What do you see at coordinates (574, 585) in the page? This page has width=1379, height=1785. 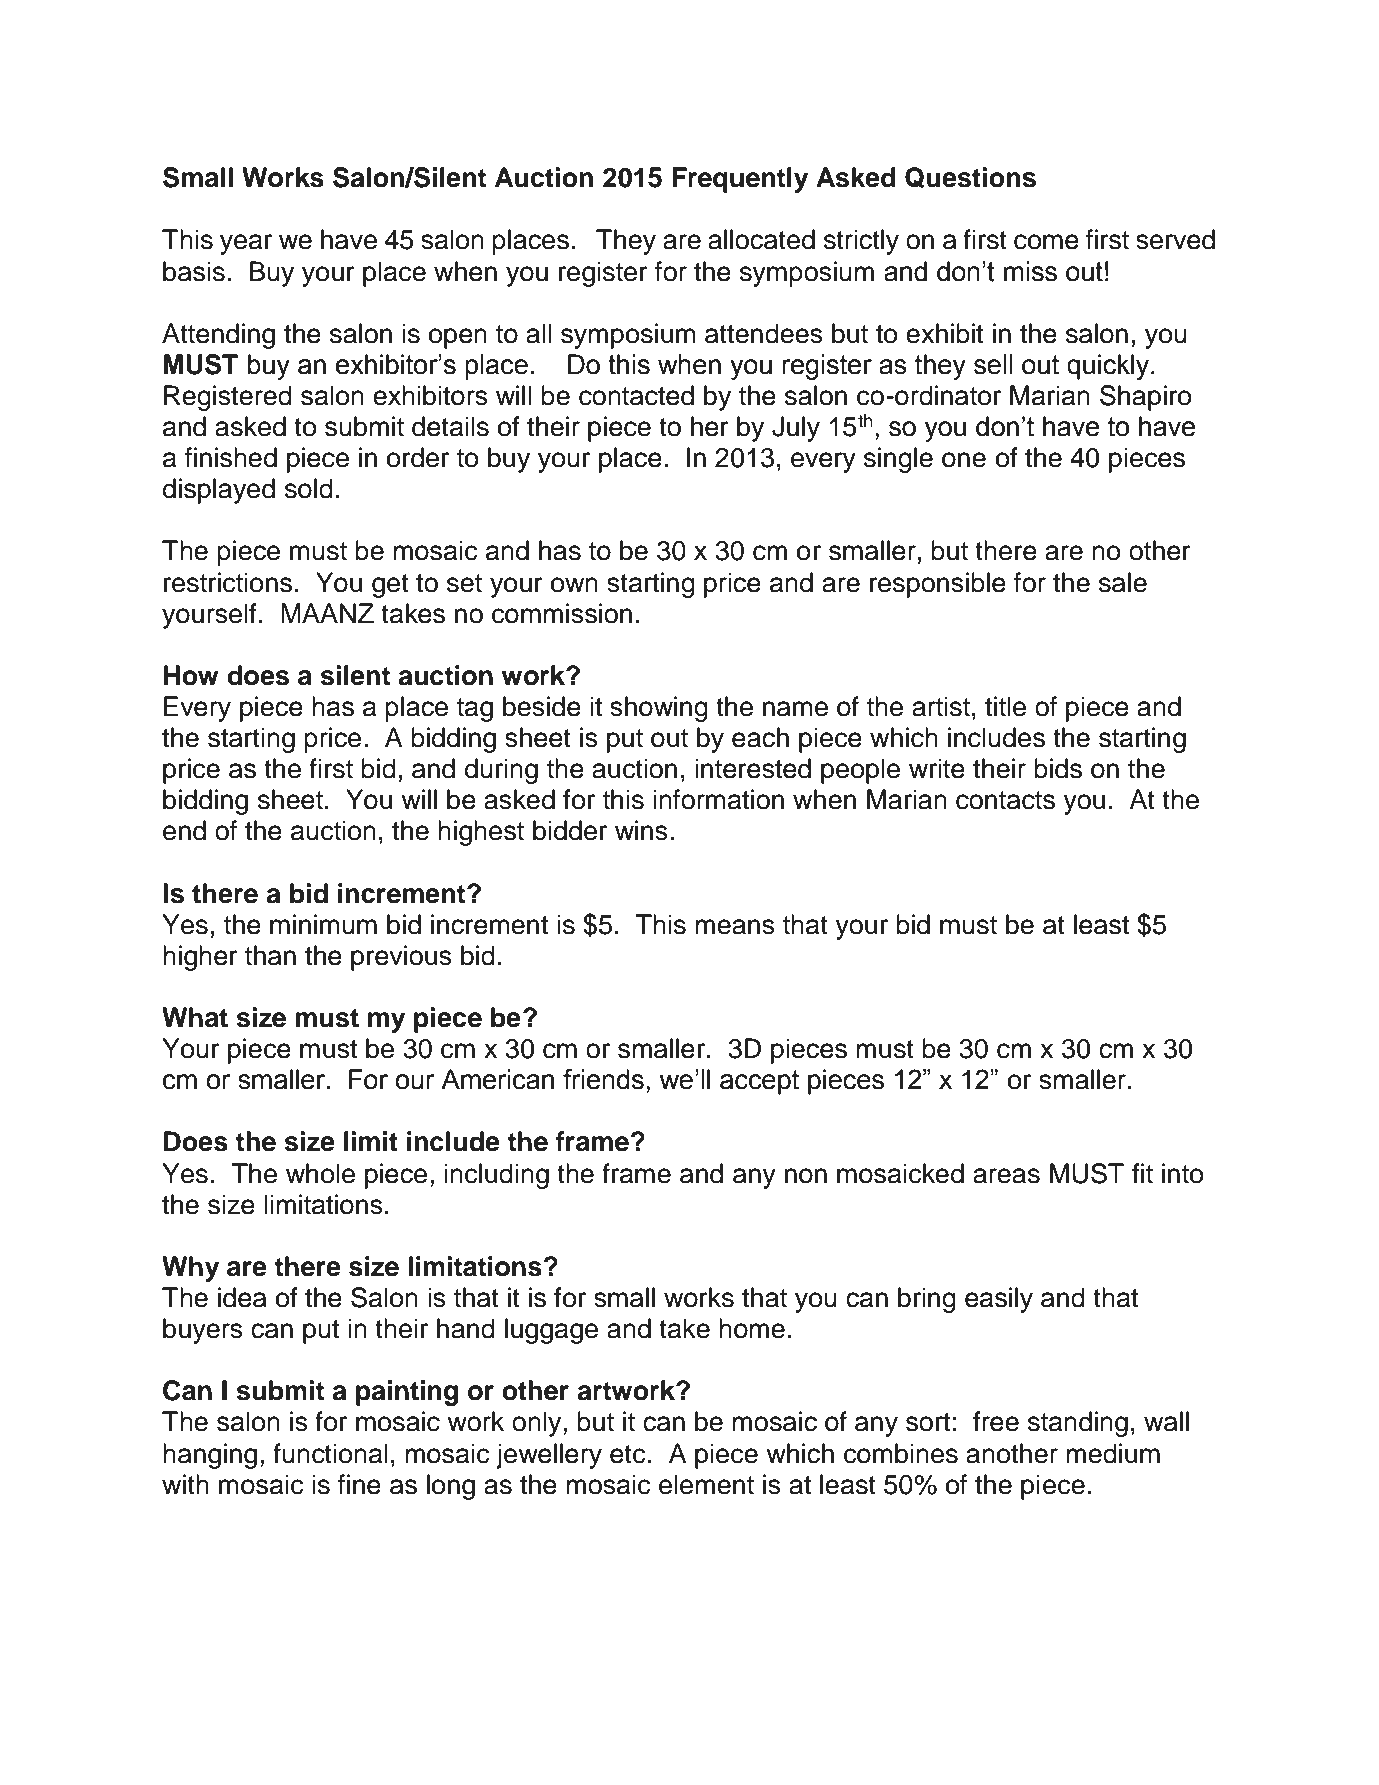 I see `own` at bounding box center [574, 585].
